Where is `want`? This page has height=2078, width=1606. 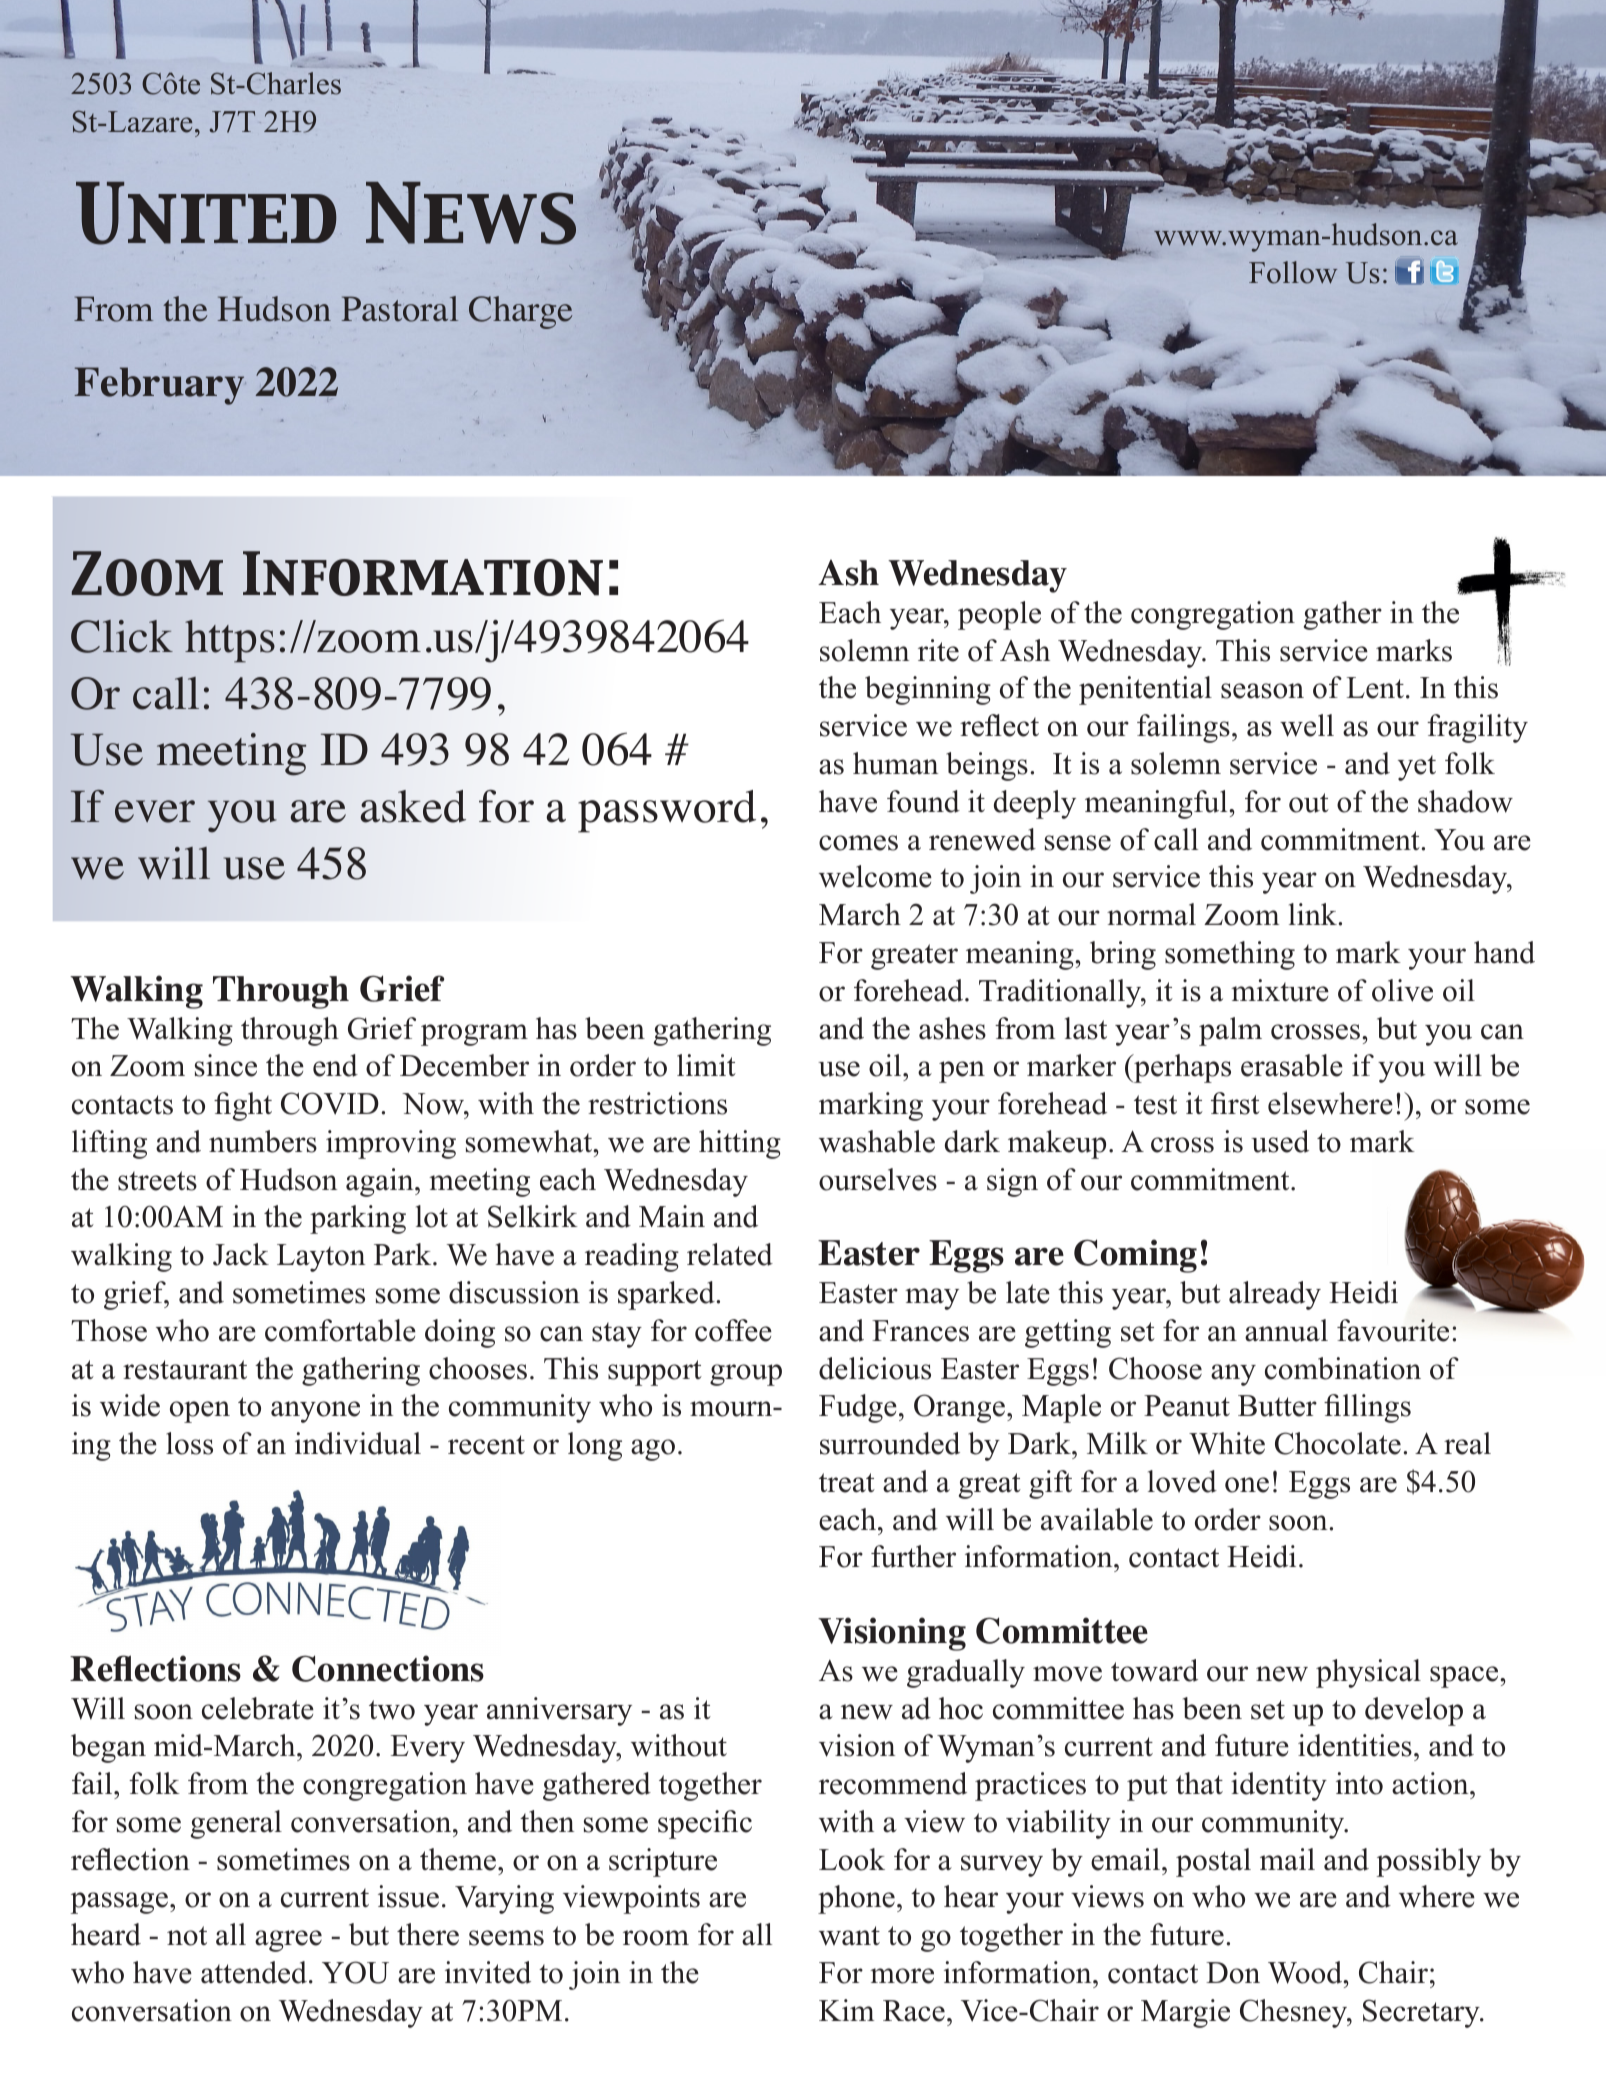
want is located at coordinates (849, 1936).
